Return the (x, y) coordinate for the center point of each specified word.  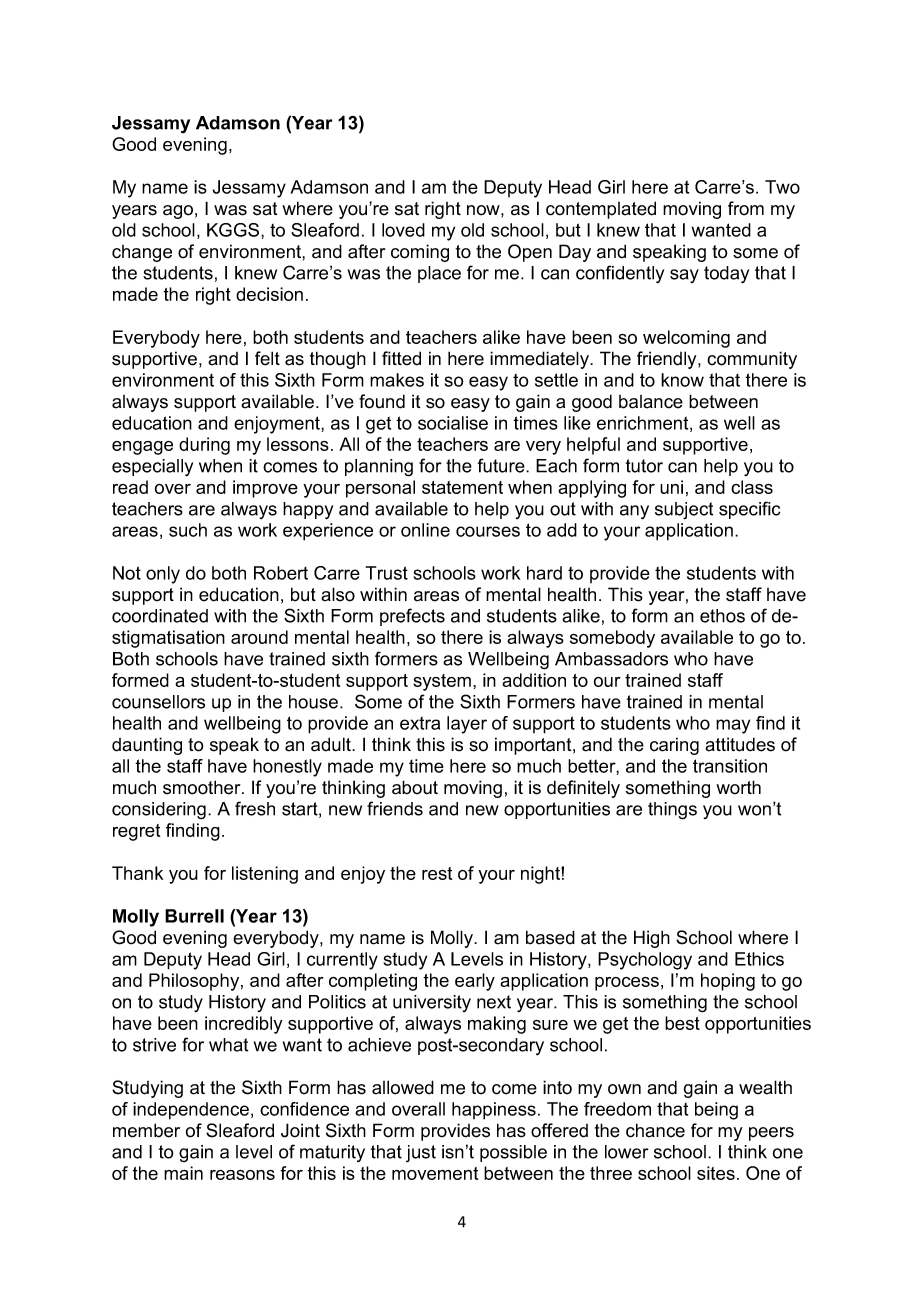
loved (403, 230)
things (672, 811)
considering (159, 811)
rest (437, 873)
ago (178, 212)
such (188, 530)
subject (684, 511)
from (746, 208)
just (421, 1153)
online (425, 530)
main (183, 1173)
